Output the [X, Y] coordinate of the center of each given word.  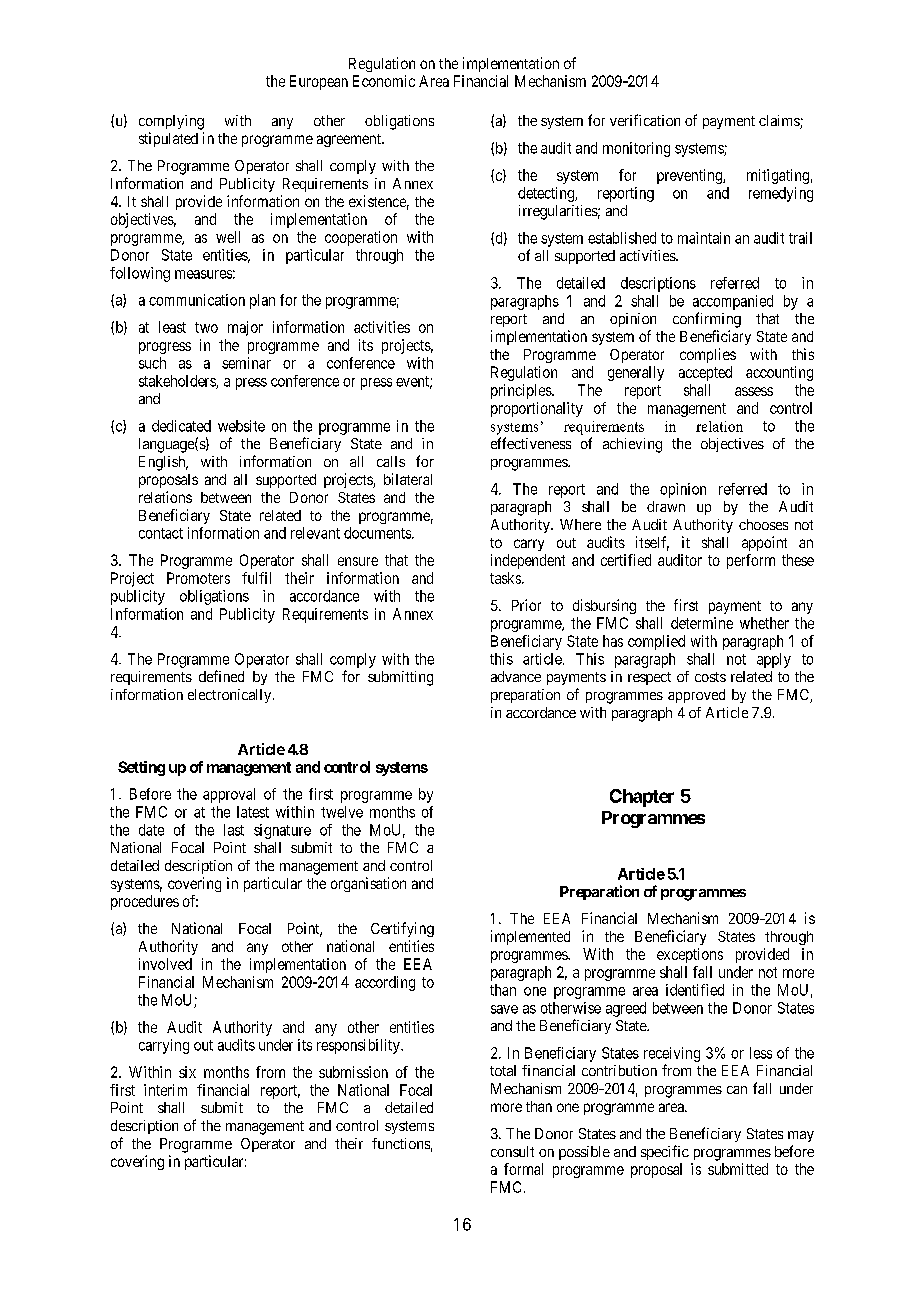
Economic [384, 81]
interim [165, 1090]
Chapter [642, 798]
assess [754, 391]
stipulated [168, 139]
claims [780, 122]
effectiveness [531, 443]
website [241, 426]
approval [229, 795]
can [737, 1090]
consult [512, 1151]
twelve [342, 812]
